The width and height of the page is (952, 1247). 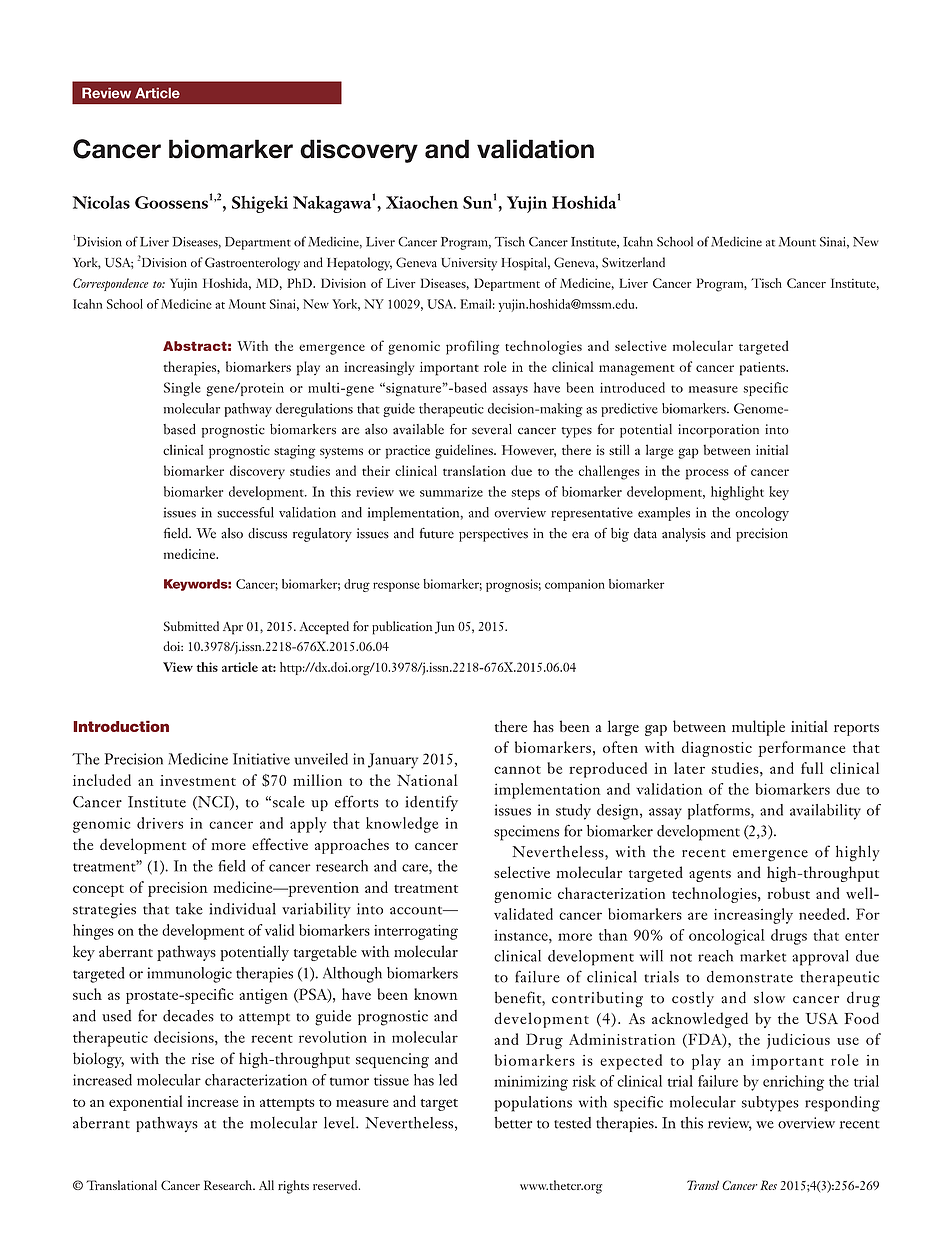 What do you see at coordinates (445, 627) in the page?
I see `Jun` at bounding box center [445, 627].
